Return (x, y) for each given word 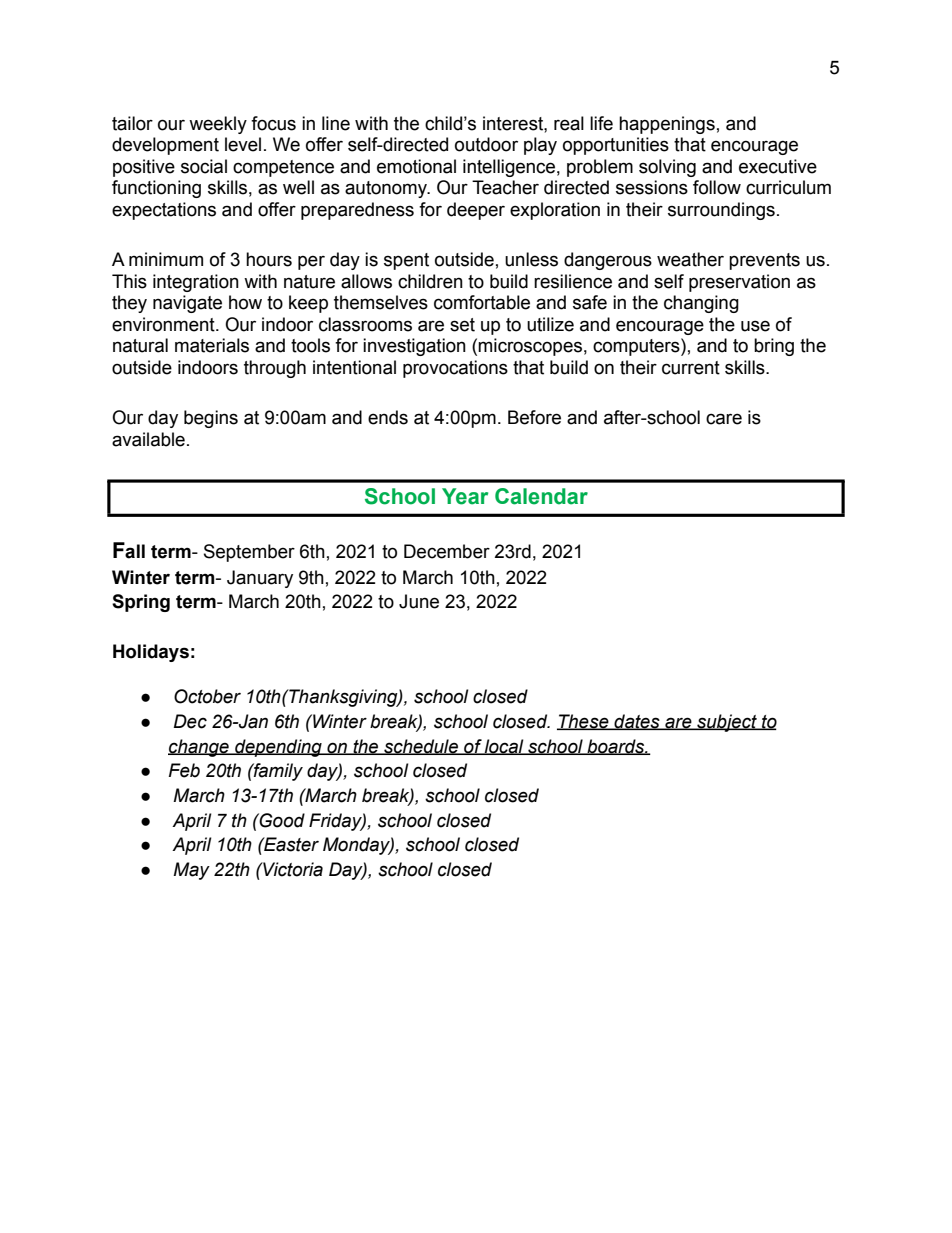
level (243, 144)
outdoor (486, 144)
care (724, 419)
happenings (667, 125)
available (148, 439)
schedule (421, 747)
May (191, 871)
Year (465, 496)
